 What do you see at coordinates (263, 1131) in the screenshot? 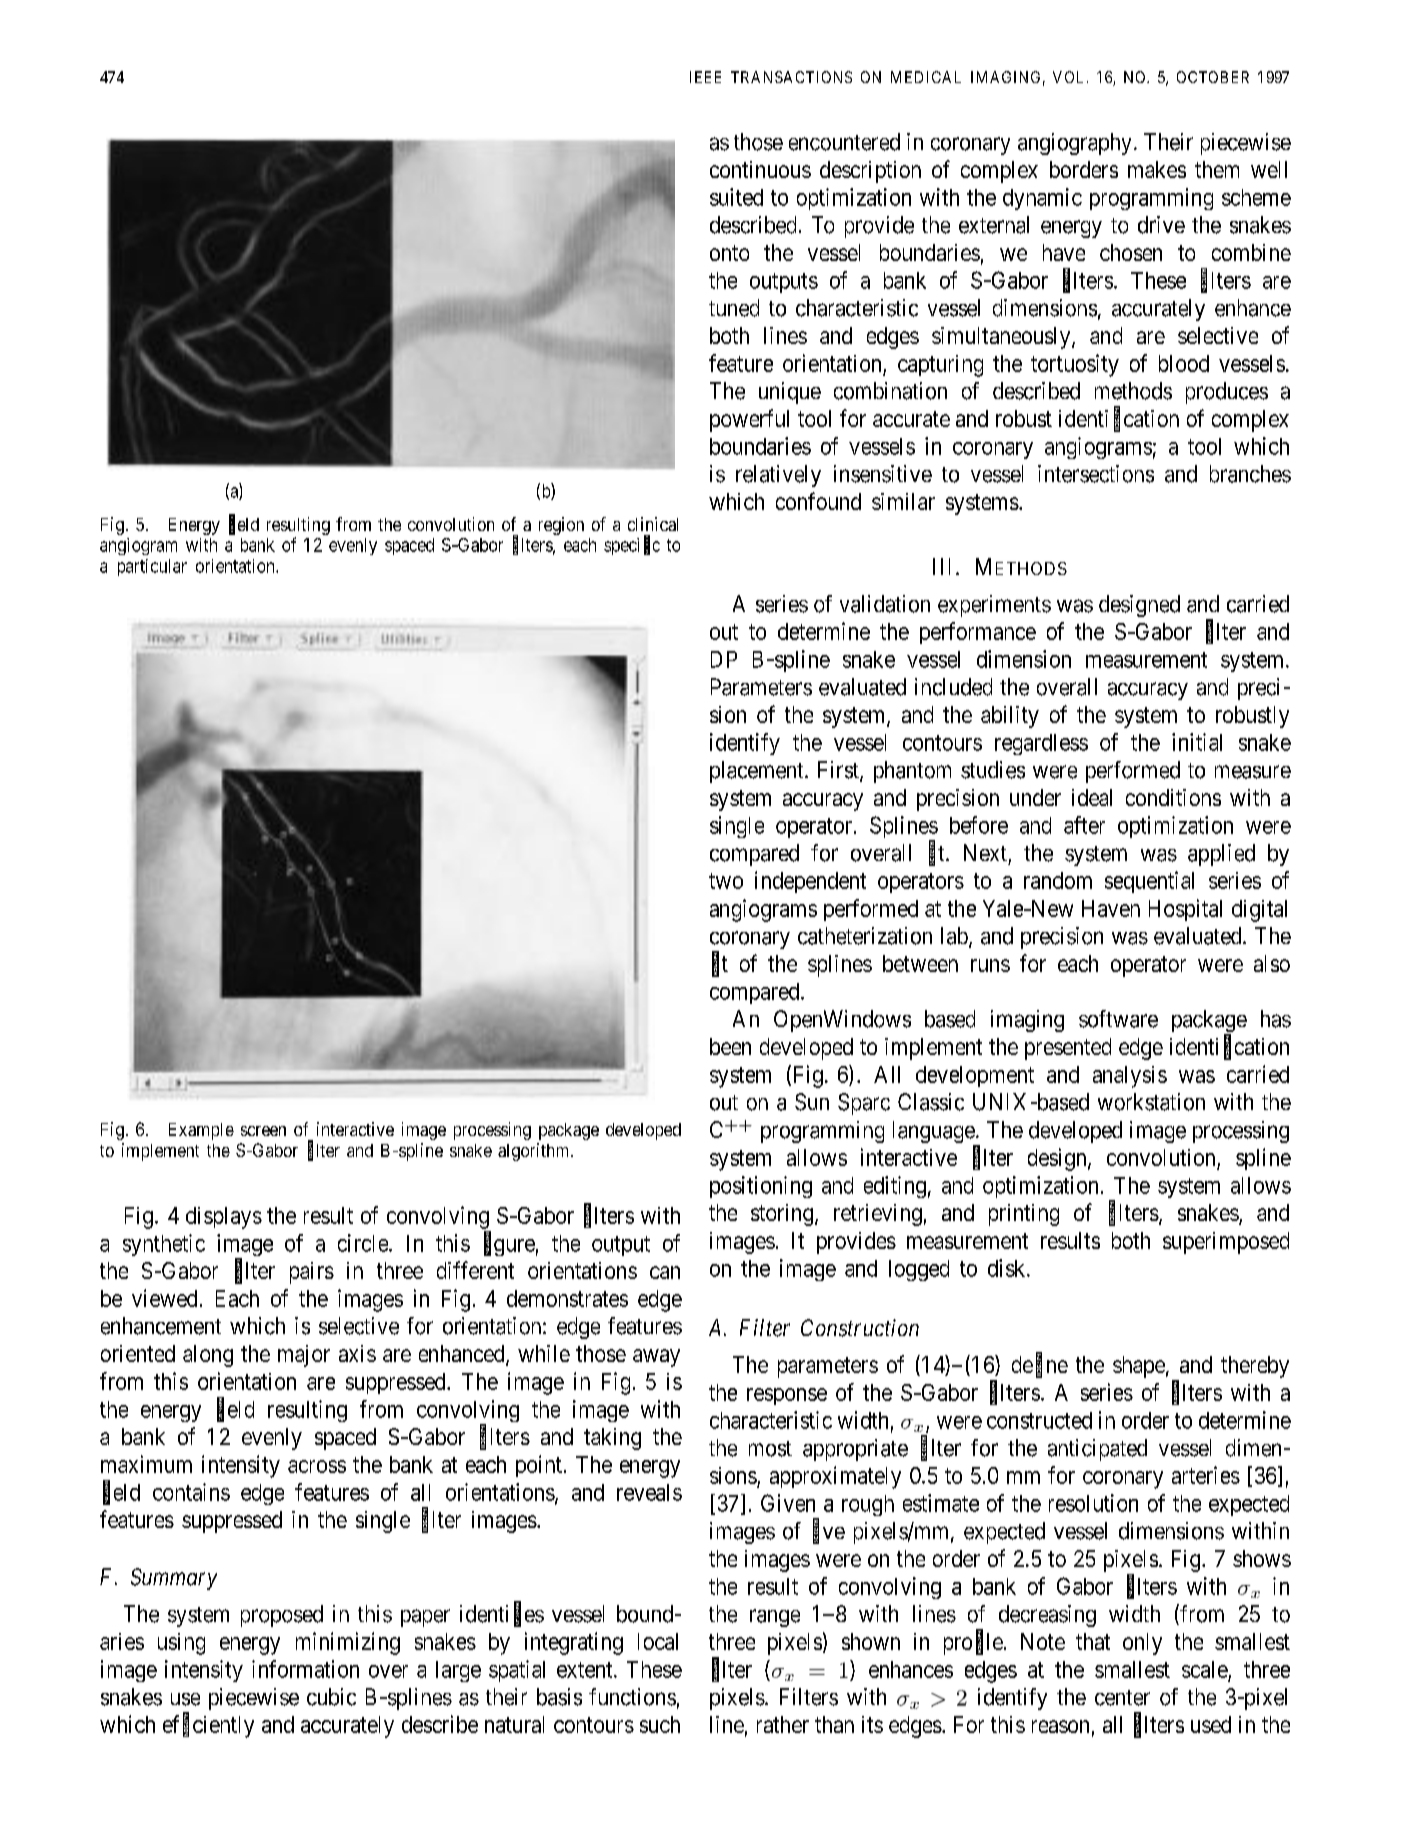
I see `screen` at bounding box center [263, 1131].
